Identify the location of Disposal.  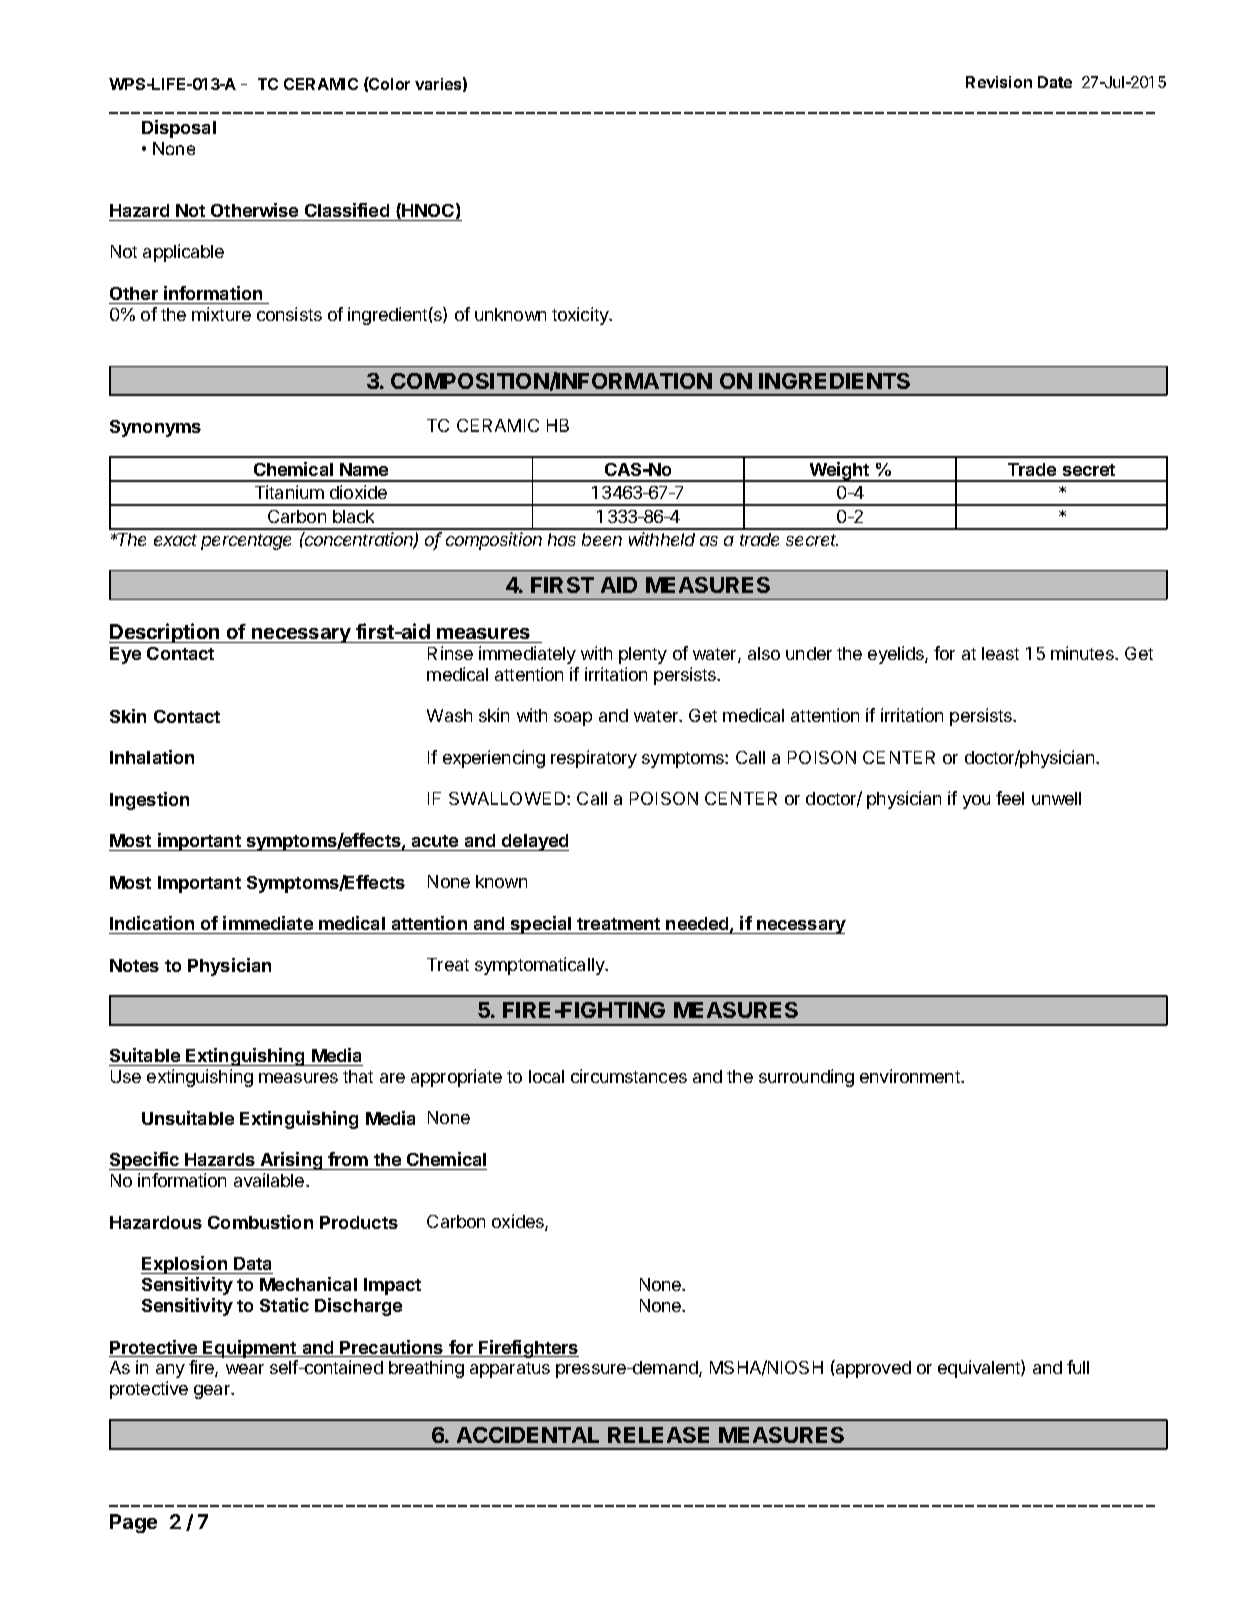
(179, 129).
